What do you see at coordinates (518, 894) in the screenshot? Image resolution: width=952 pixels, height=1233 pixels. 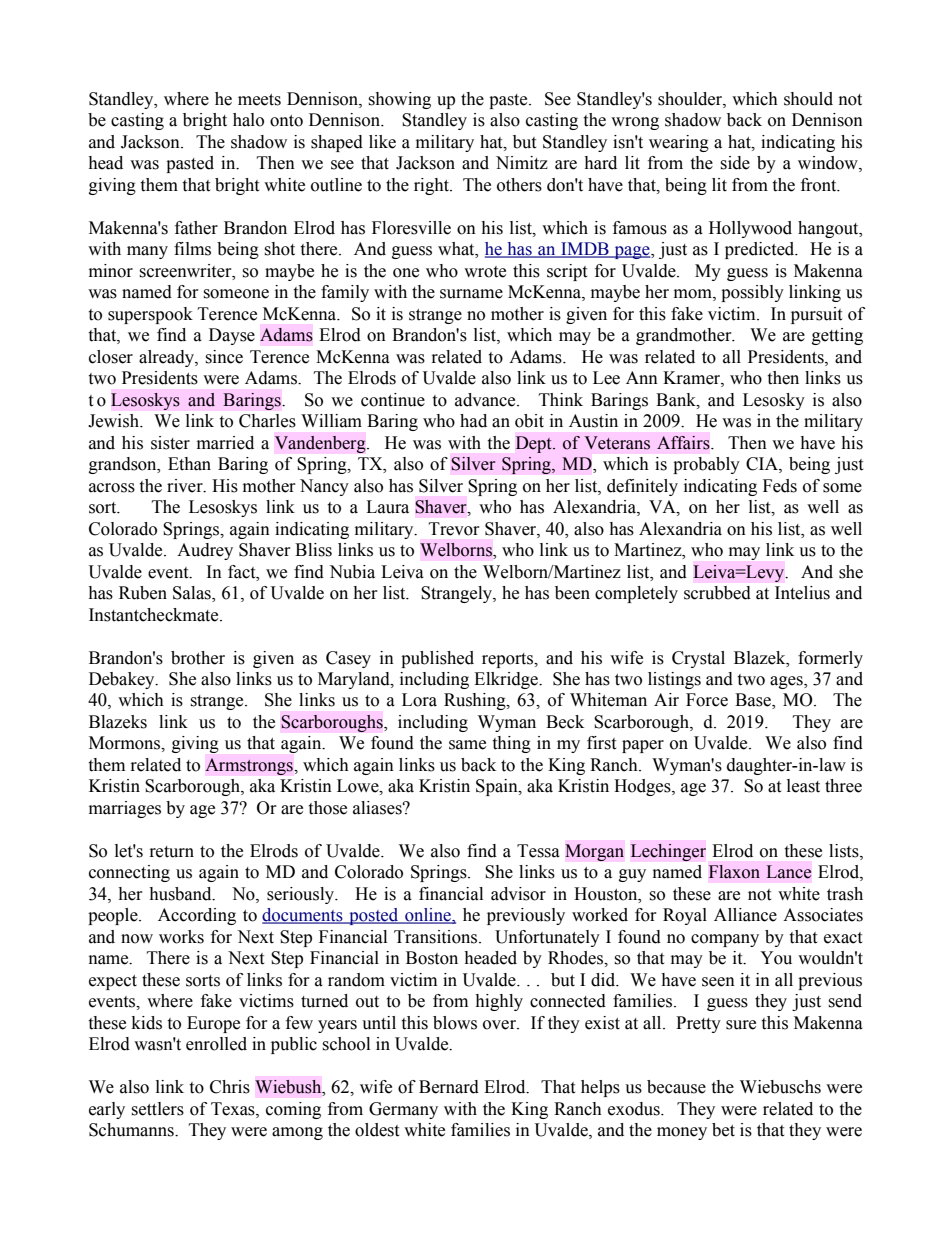 I see `advisor` at bounding box center [518, 894].
